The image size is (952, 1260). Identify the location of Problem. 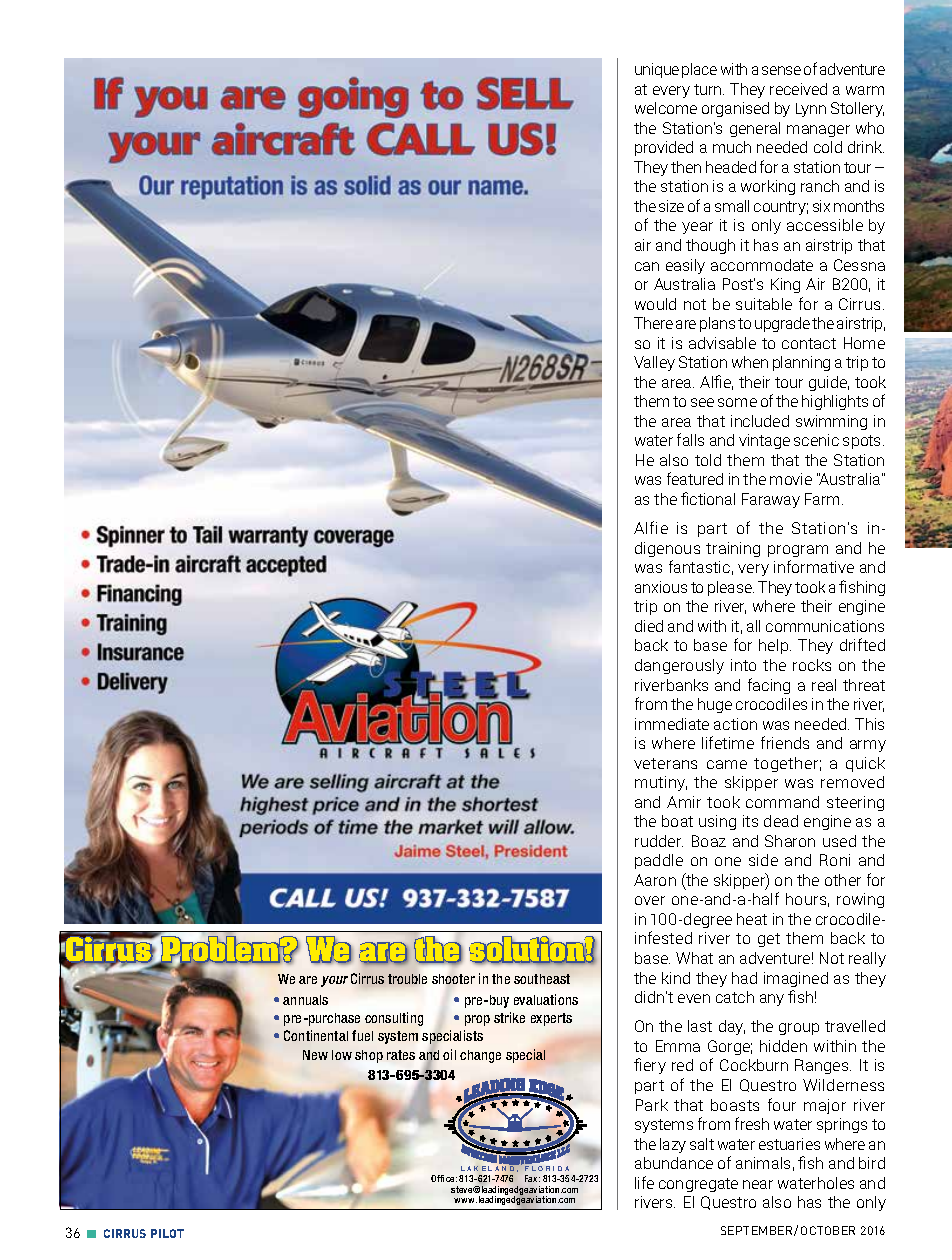
(220, 949).
